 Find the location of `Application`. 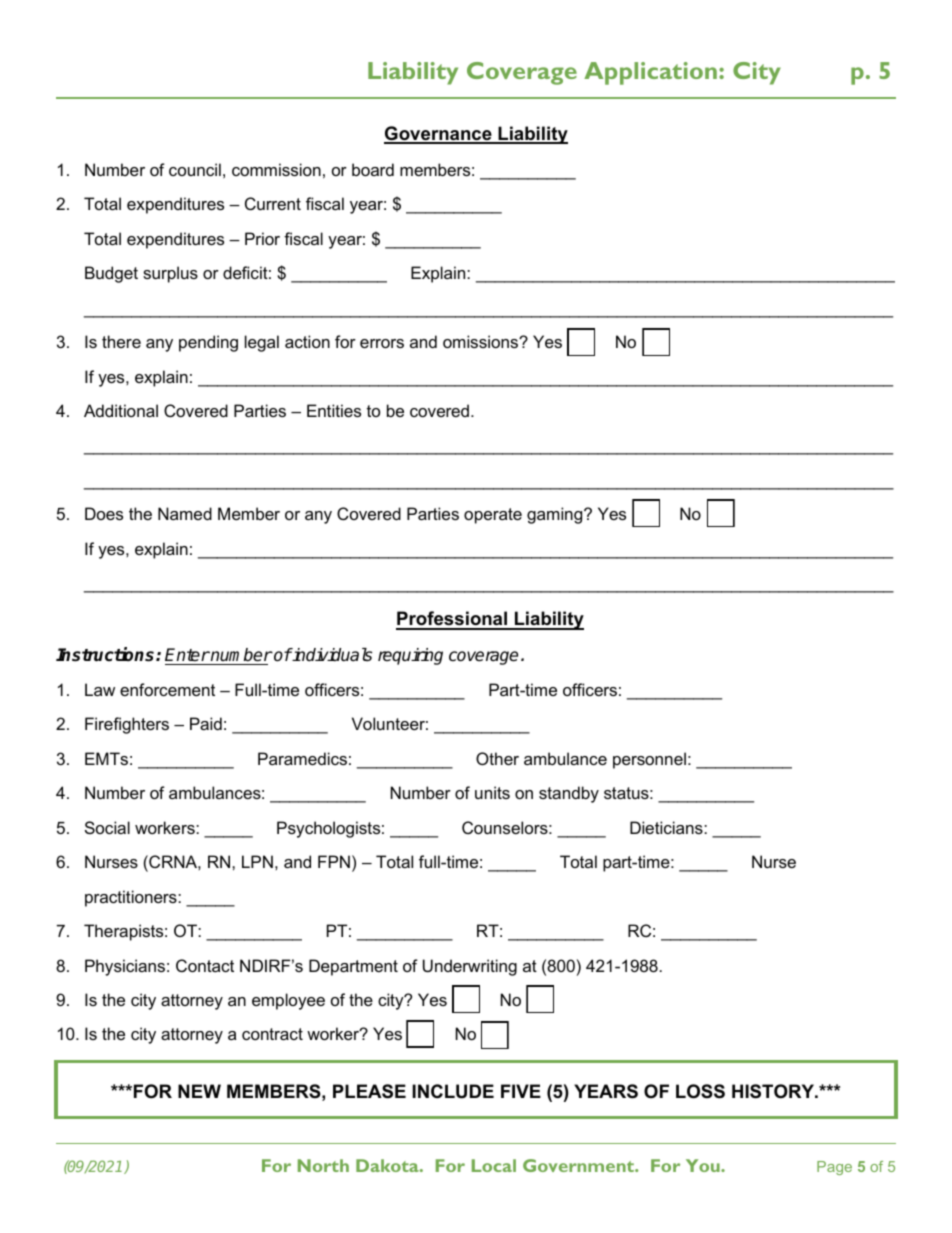

Application is located at coordinates (650, 73).
